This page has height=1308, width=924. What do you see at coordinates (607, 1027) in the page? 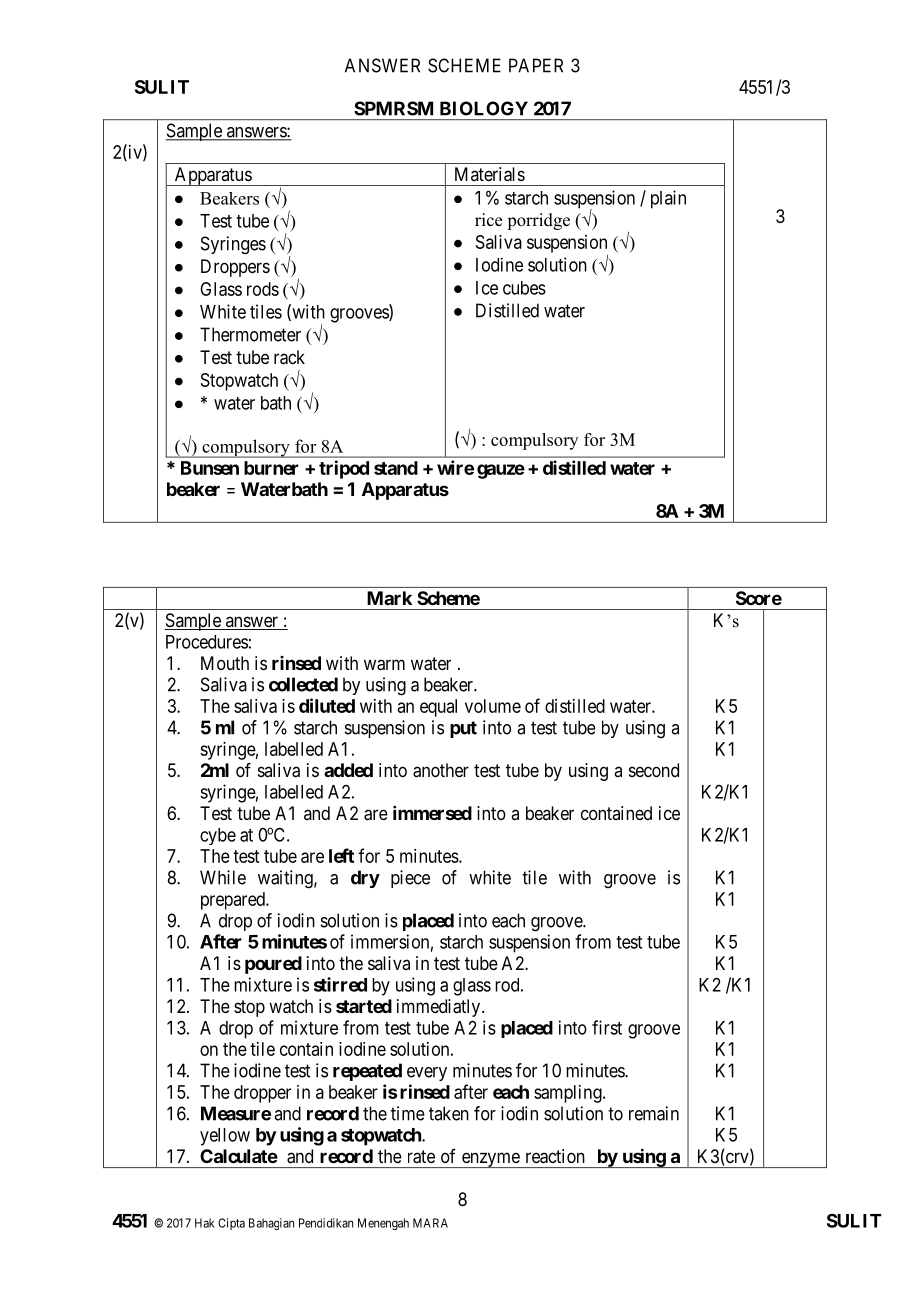
I see `first` at bounding box center [607, 1027].
